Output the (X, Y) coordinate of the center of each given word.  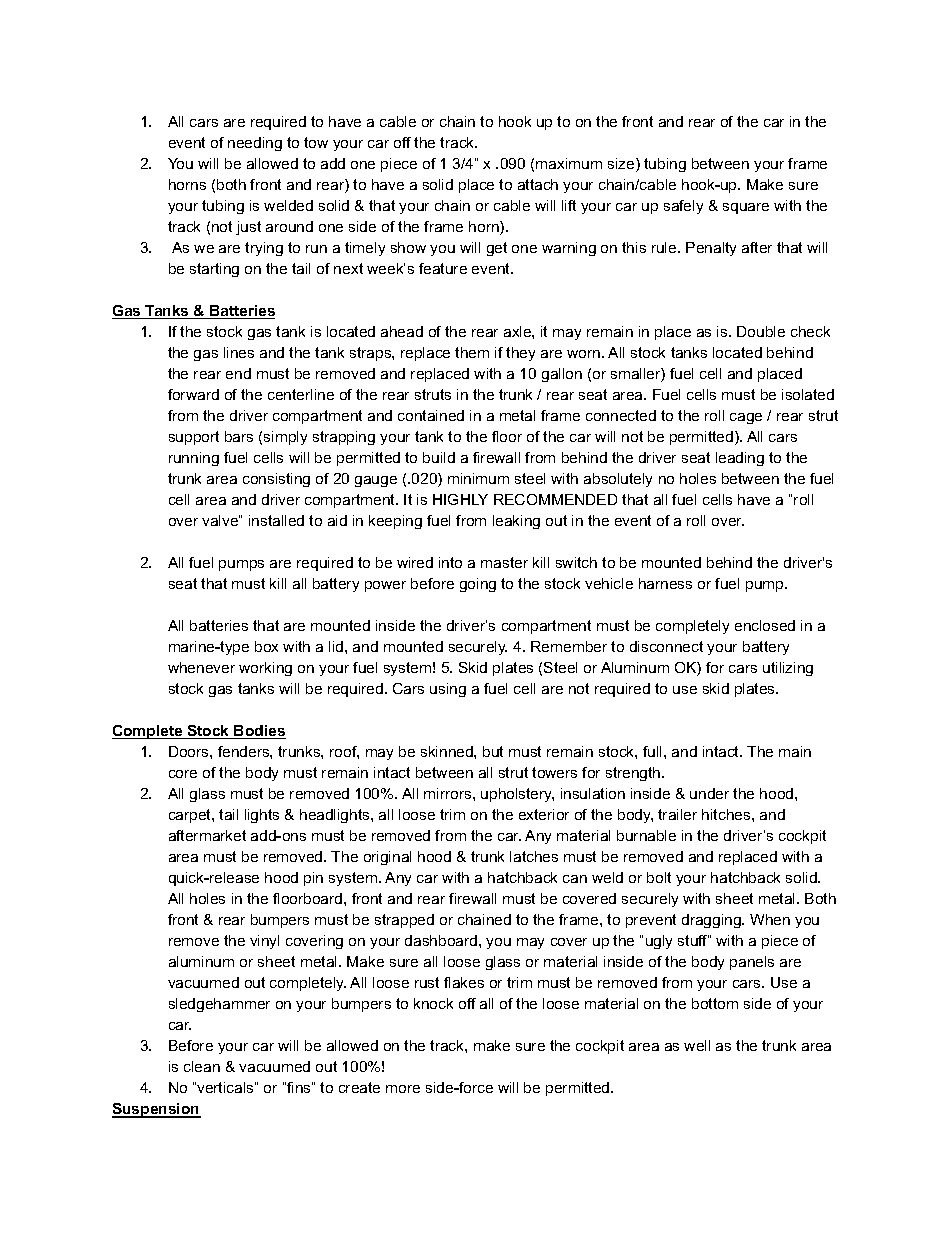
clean (202, 1066)
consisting (276, 480)
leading (740, 459)
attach (538, 184)
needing (255, 144)
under (709, 793)
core (183, 774)
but (493, 751)
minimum (478, 478)
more (403, 1089)
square (746, 208)
